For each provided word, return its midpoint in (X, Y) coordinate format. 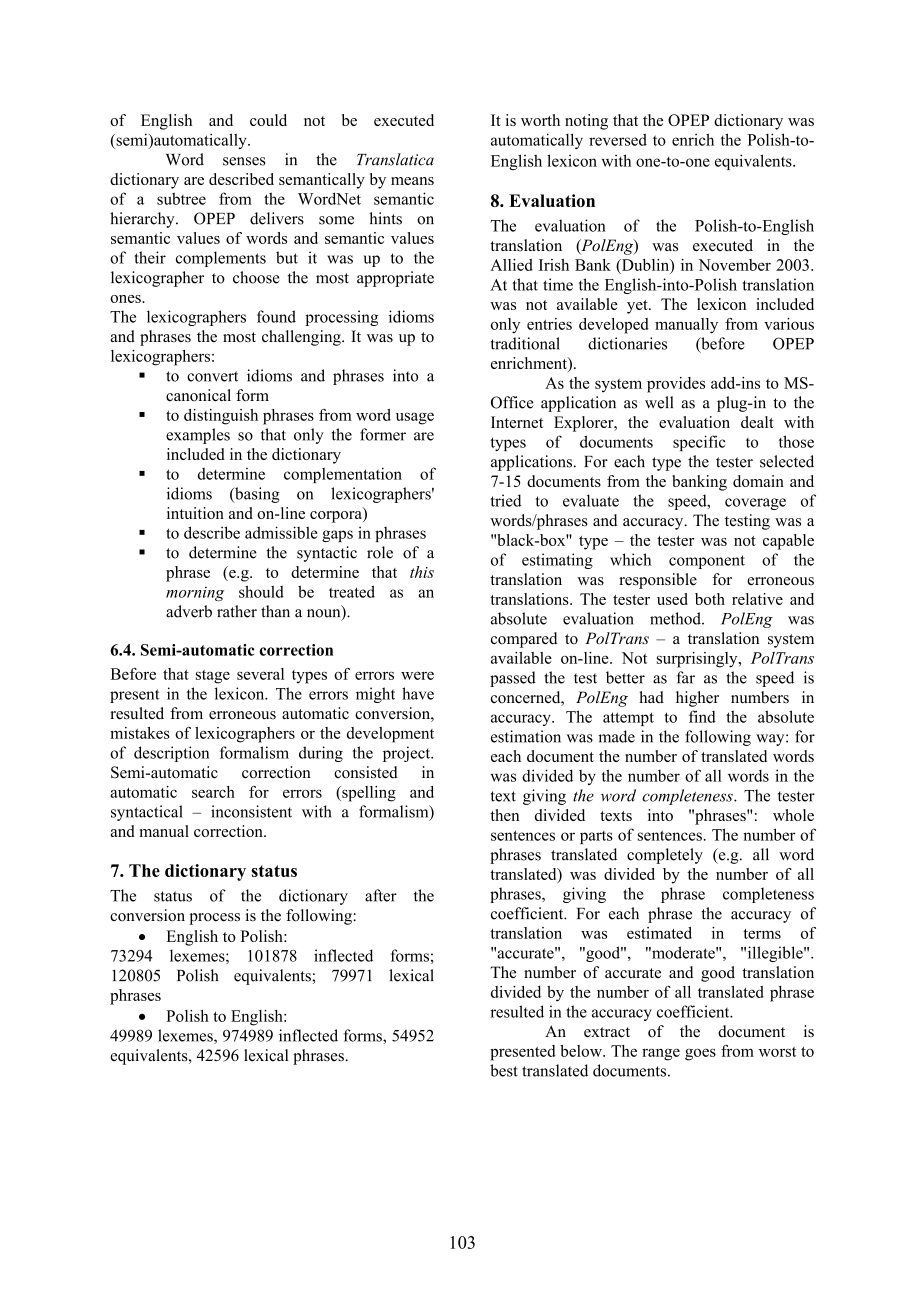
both (710, 599)
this (422, 572)
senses (244, 161)
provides (676, 385)
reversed (618, 139)
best (504, 1070)
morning (195, 594)
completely (665, 856)
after (381, 895)
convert (212, 376)
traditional (525, 343)
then (504, 815)
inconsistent (251, 811)
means (412, 181)
